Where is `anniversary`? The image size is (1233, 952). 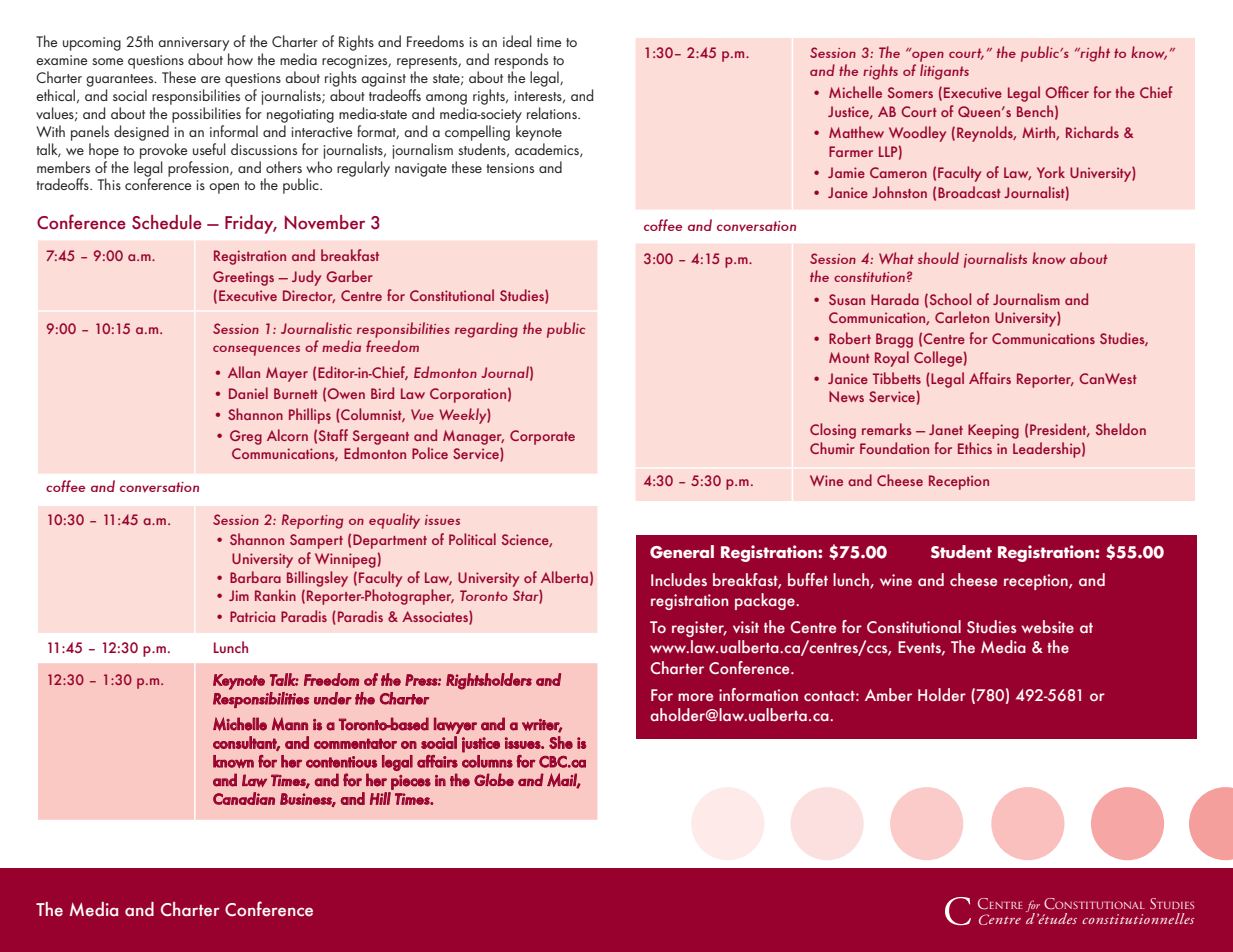 anniversary is located at coordinates (193, 45).
